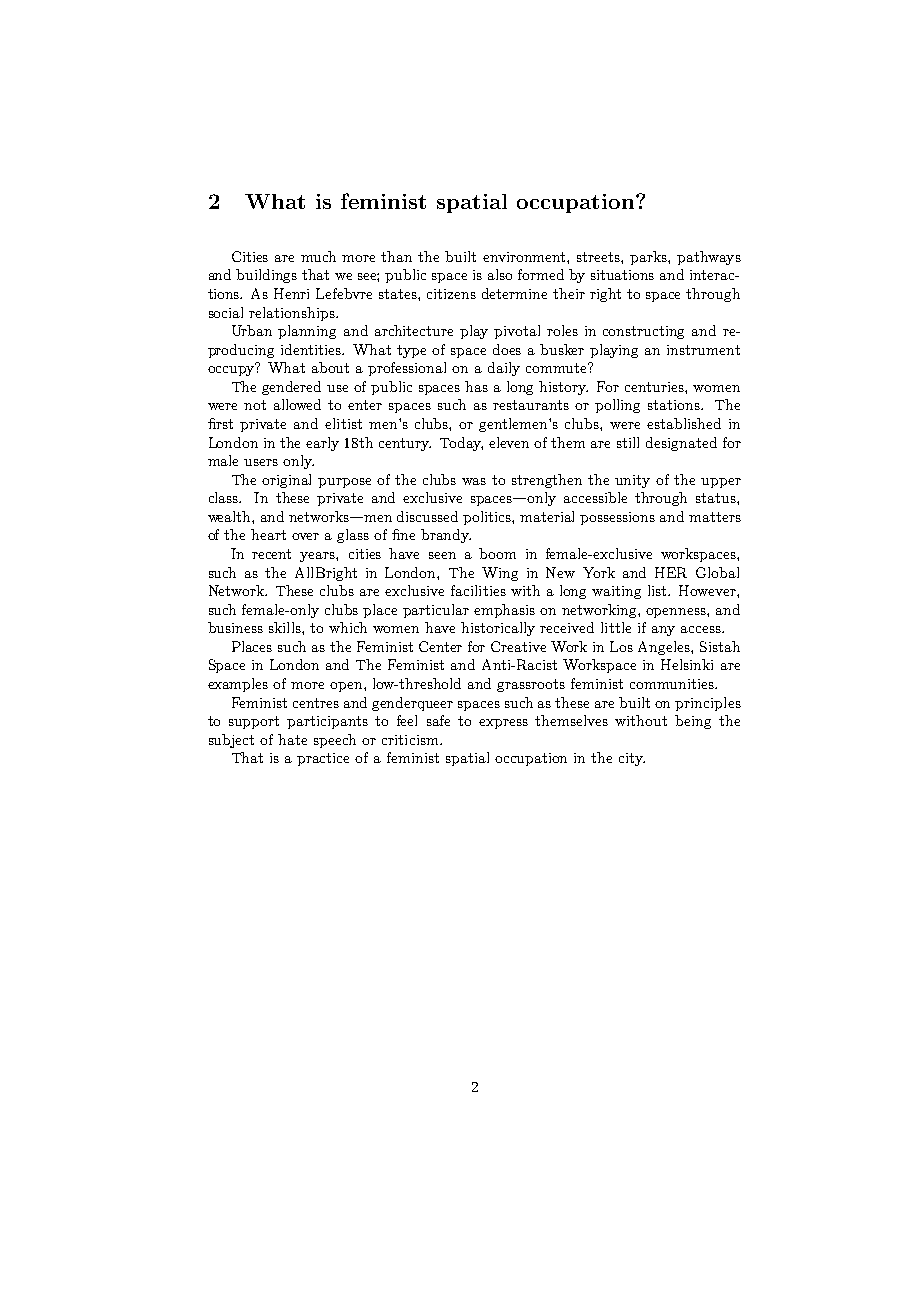 The image size is (924, 1308). I want to click on early, so click(322, 444).
